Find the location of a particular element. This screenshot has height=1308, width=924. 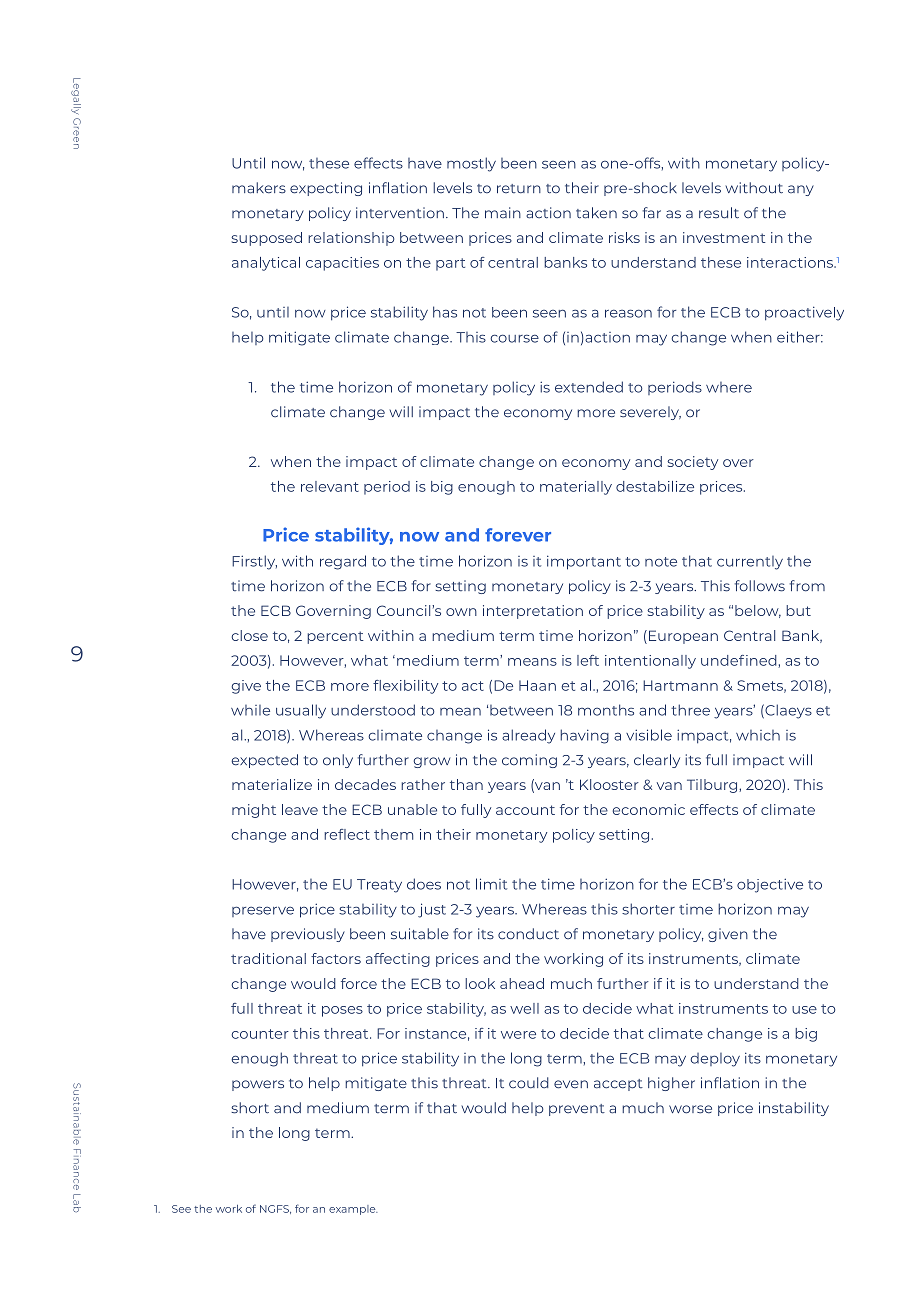

previously is located at coordinates (308, 935).
